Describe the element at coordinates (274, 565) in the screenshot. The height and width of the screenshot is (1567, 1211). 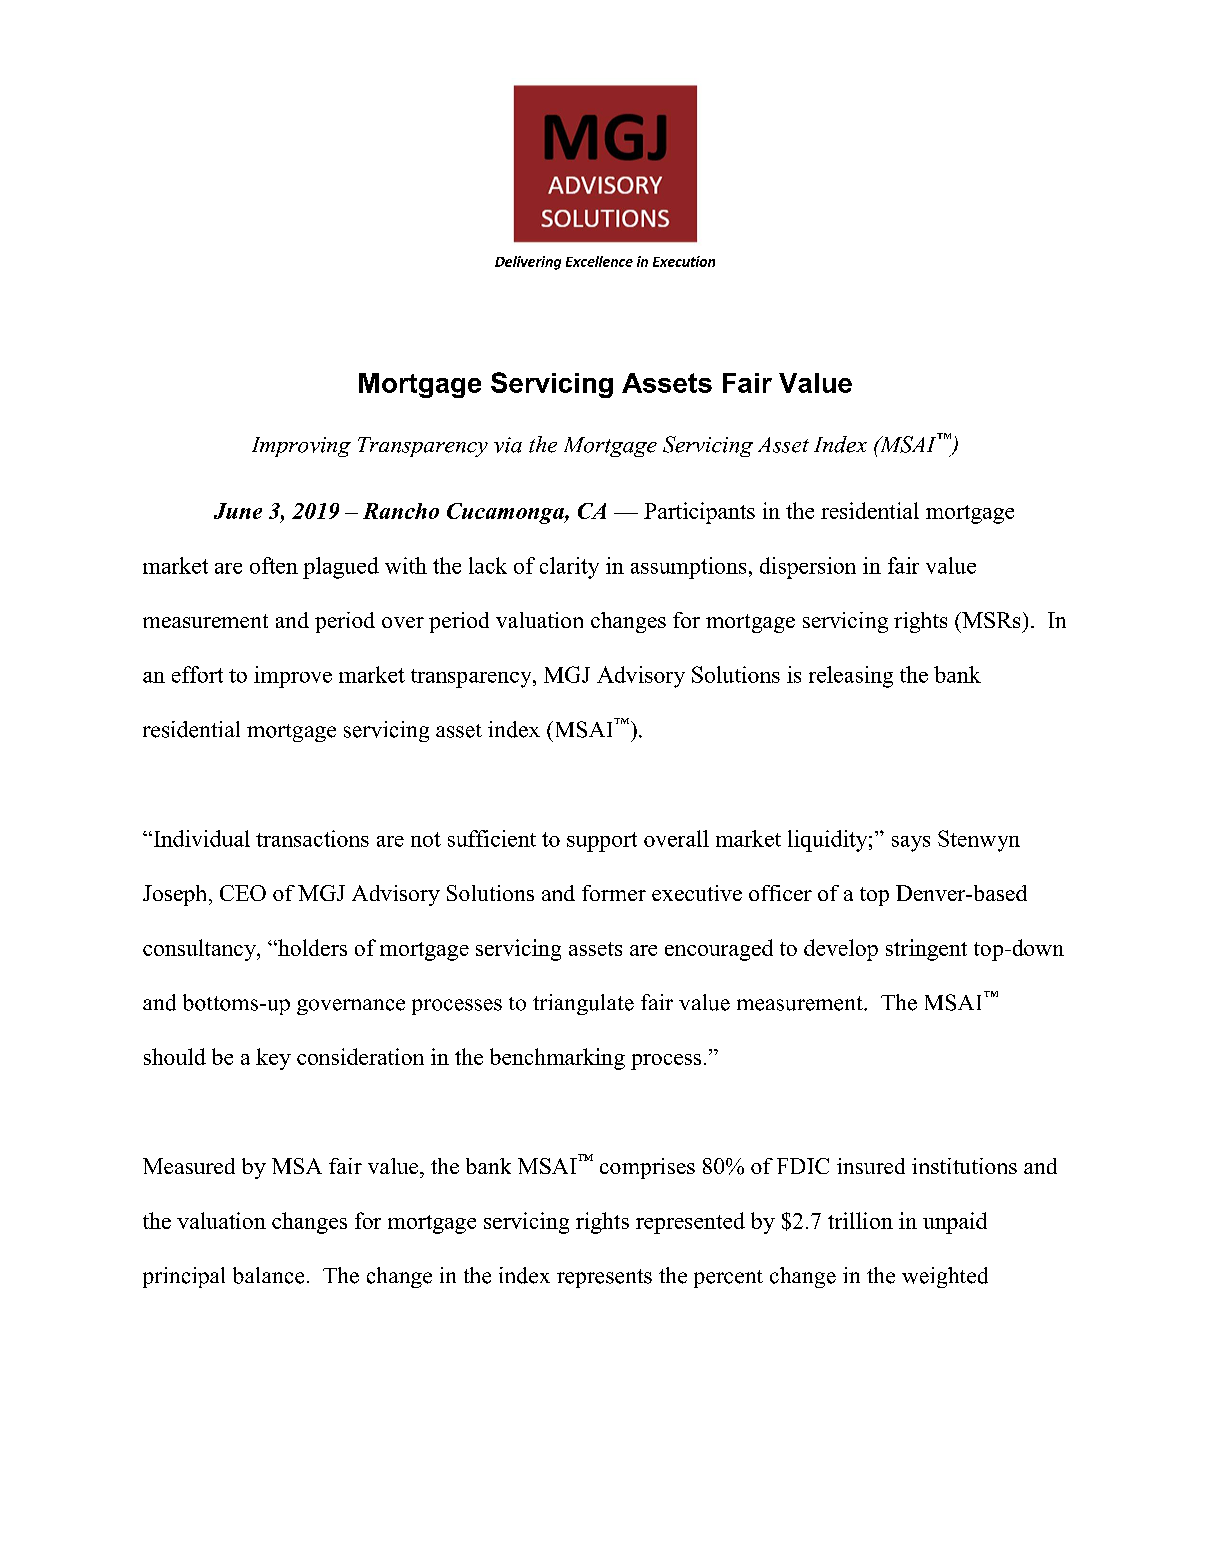
I see `often` at that location.
